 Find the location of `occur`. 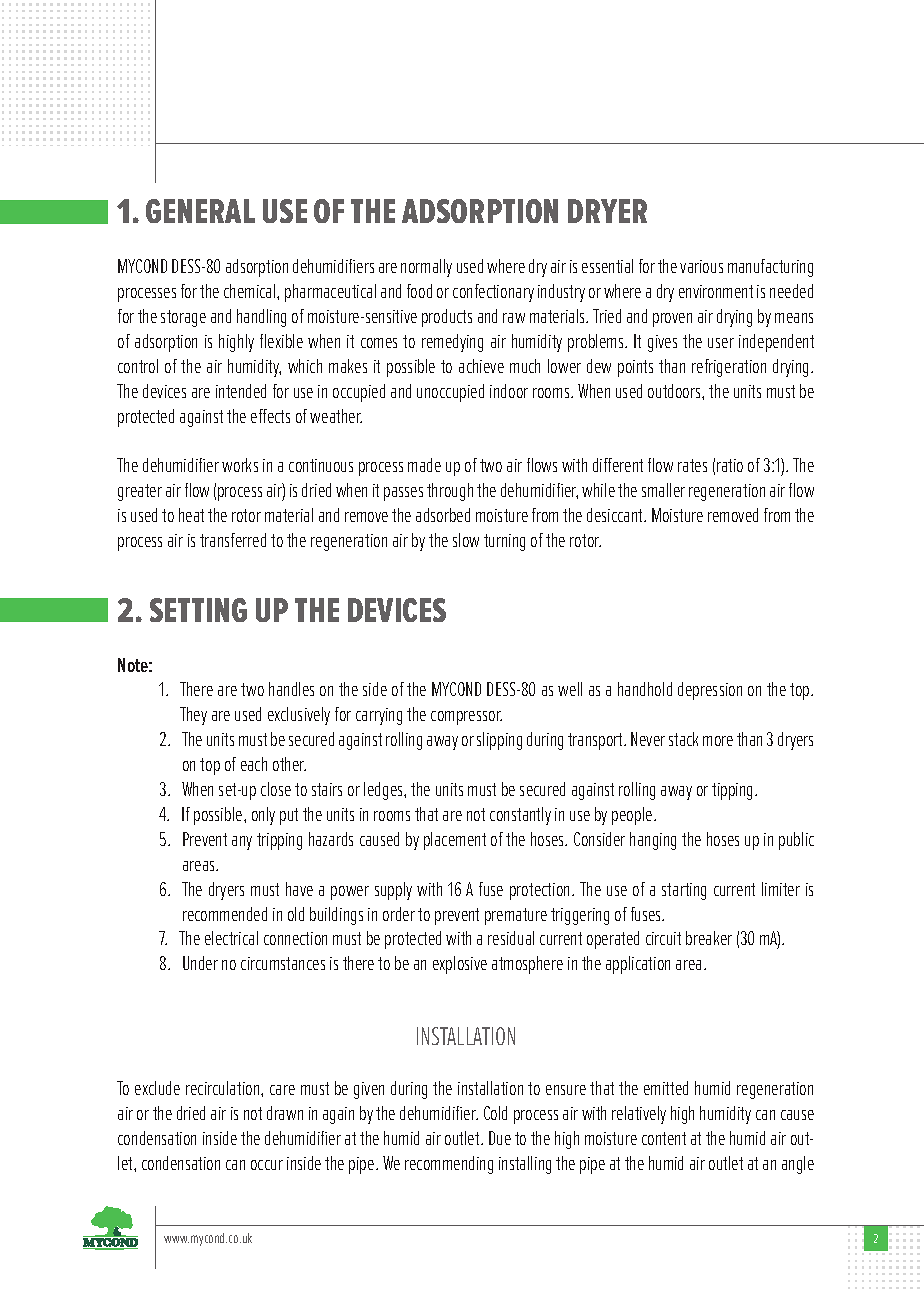

occur is located at coordinates (267, 1165).
